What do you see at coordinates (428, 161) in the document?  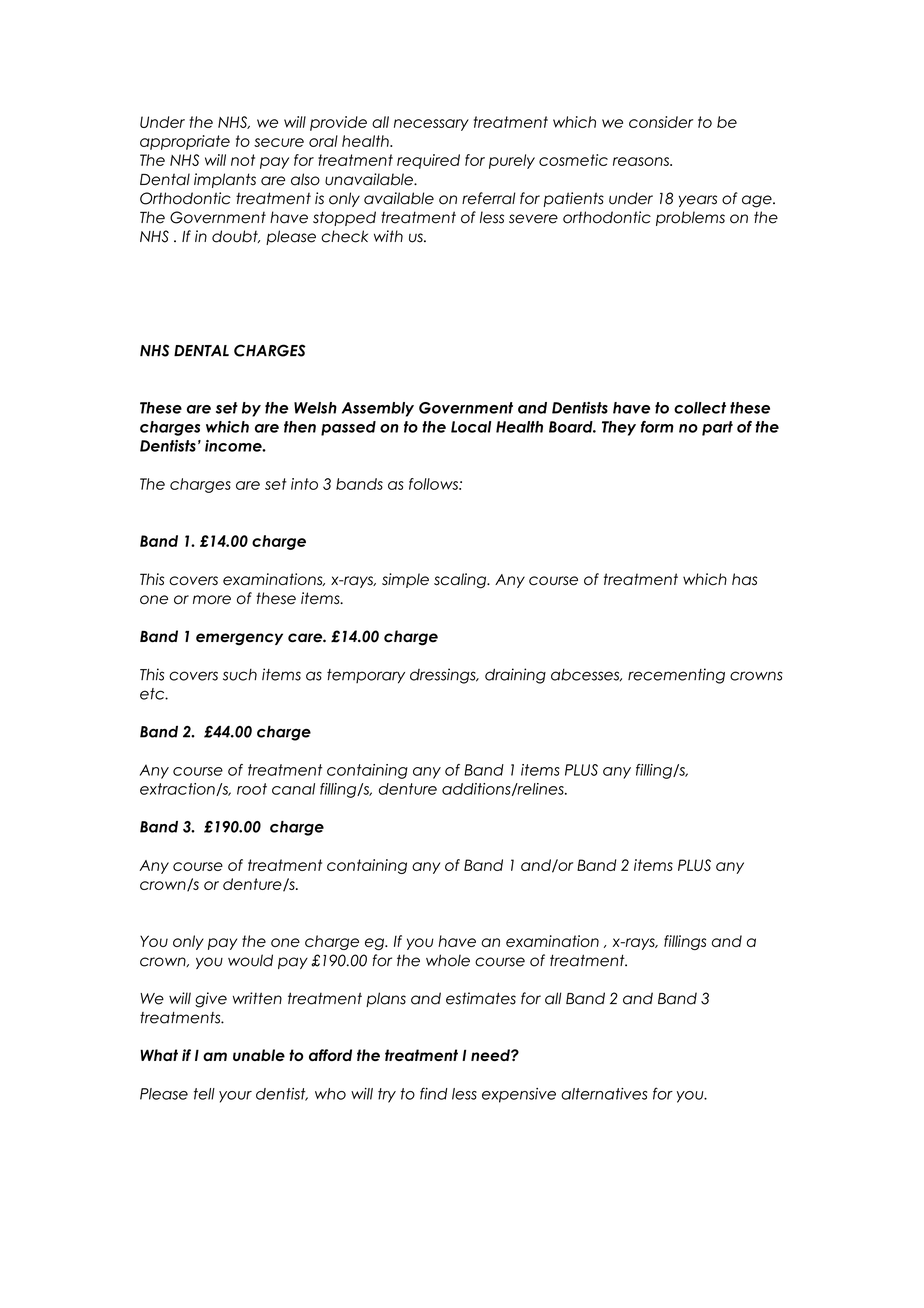 I see `required` at bounding box center [428, 161].
